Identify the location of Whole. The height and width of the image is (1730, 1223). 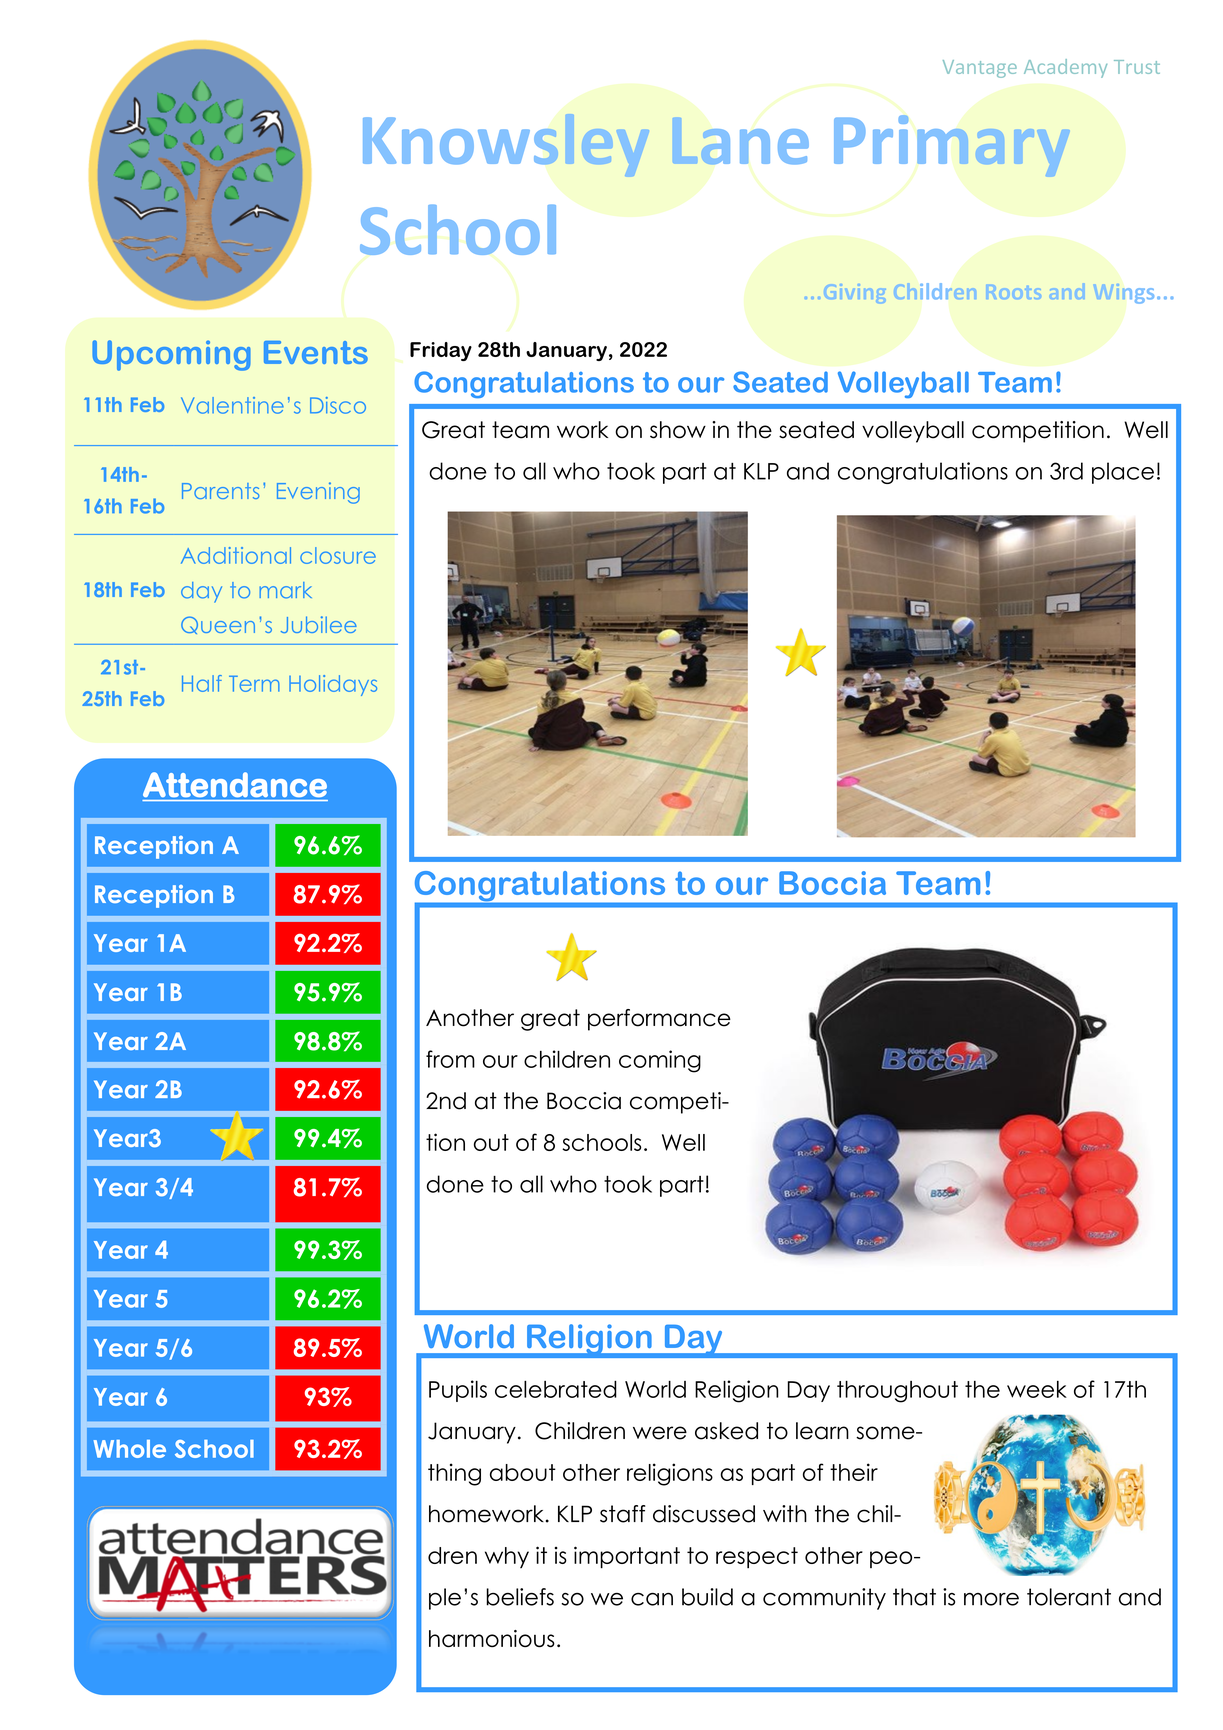
(129, 1449).
